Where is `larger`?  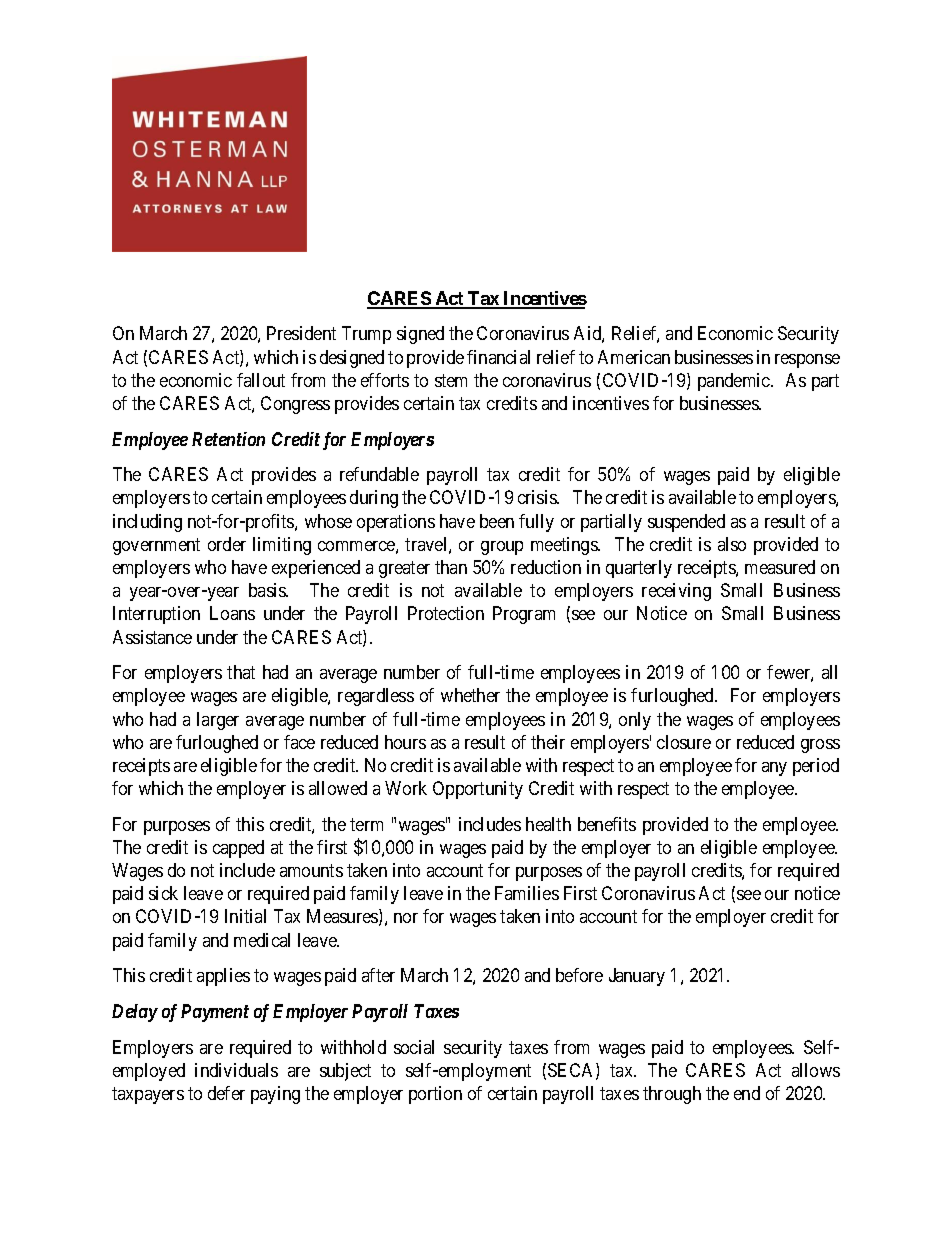
larger is located at coordinates (218, 721).
